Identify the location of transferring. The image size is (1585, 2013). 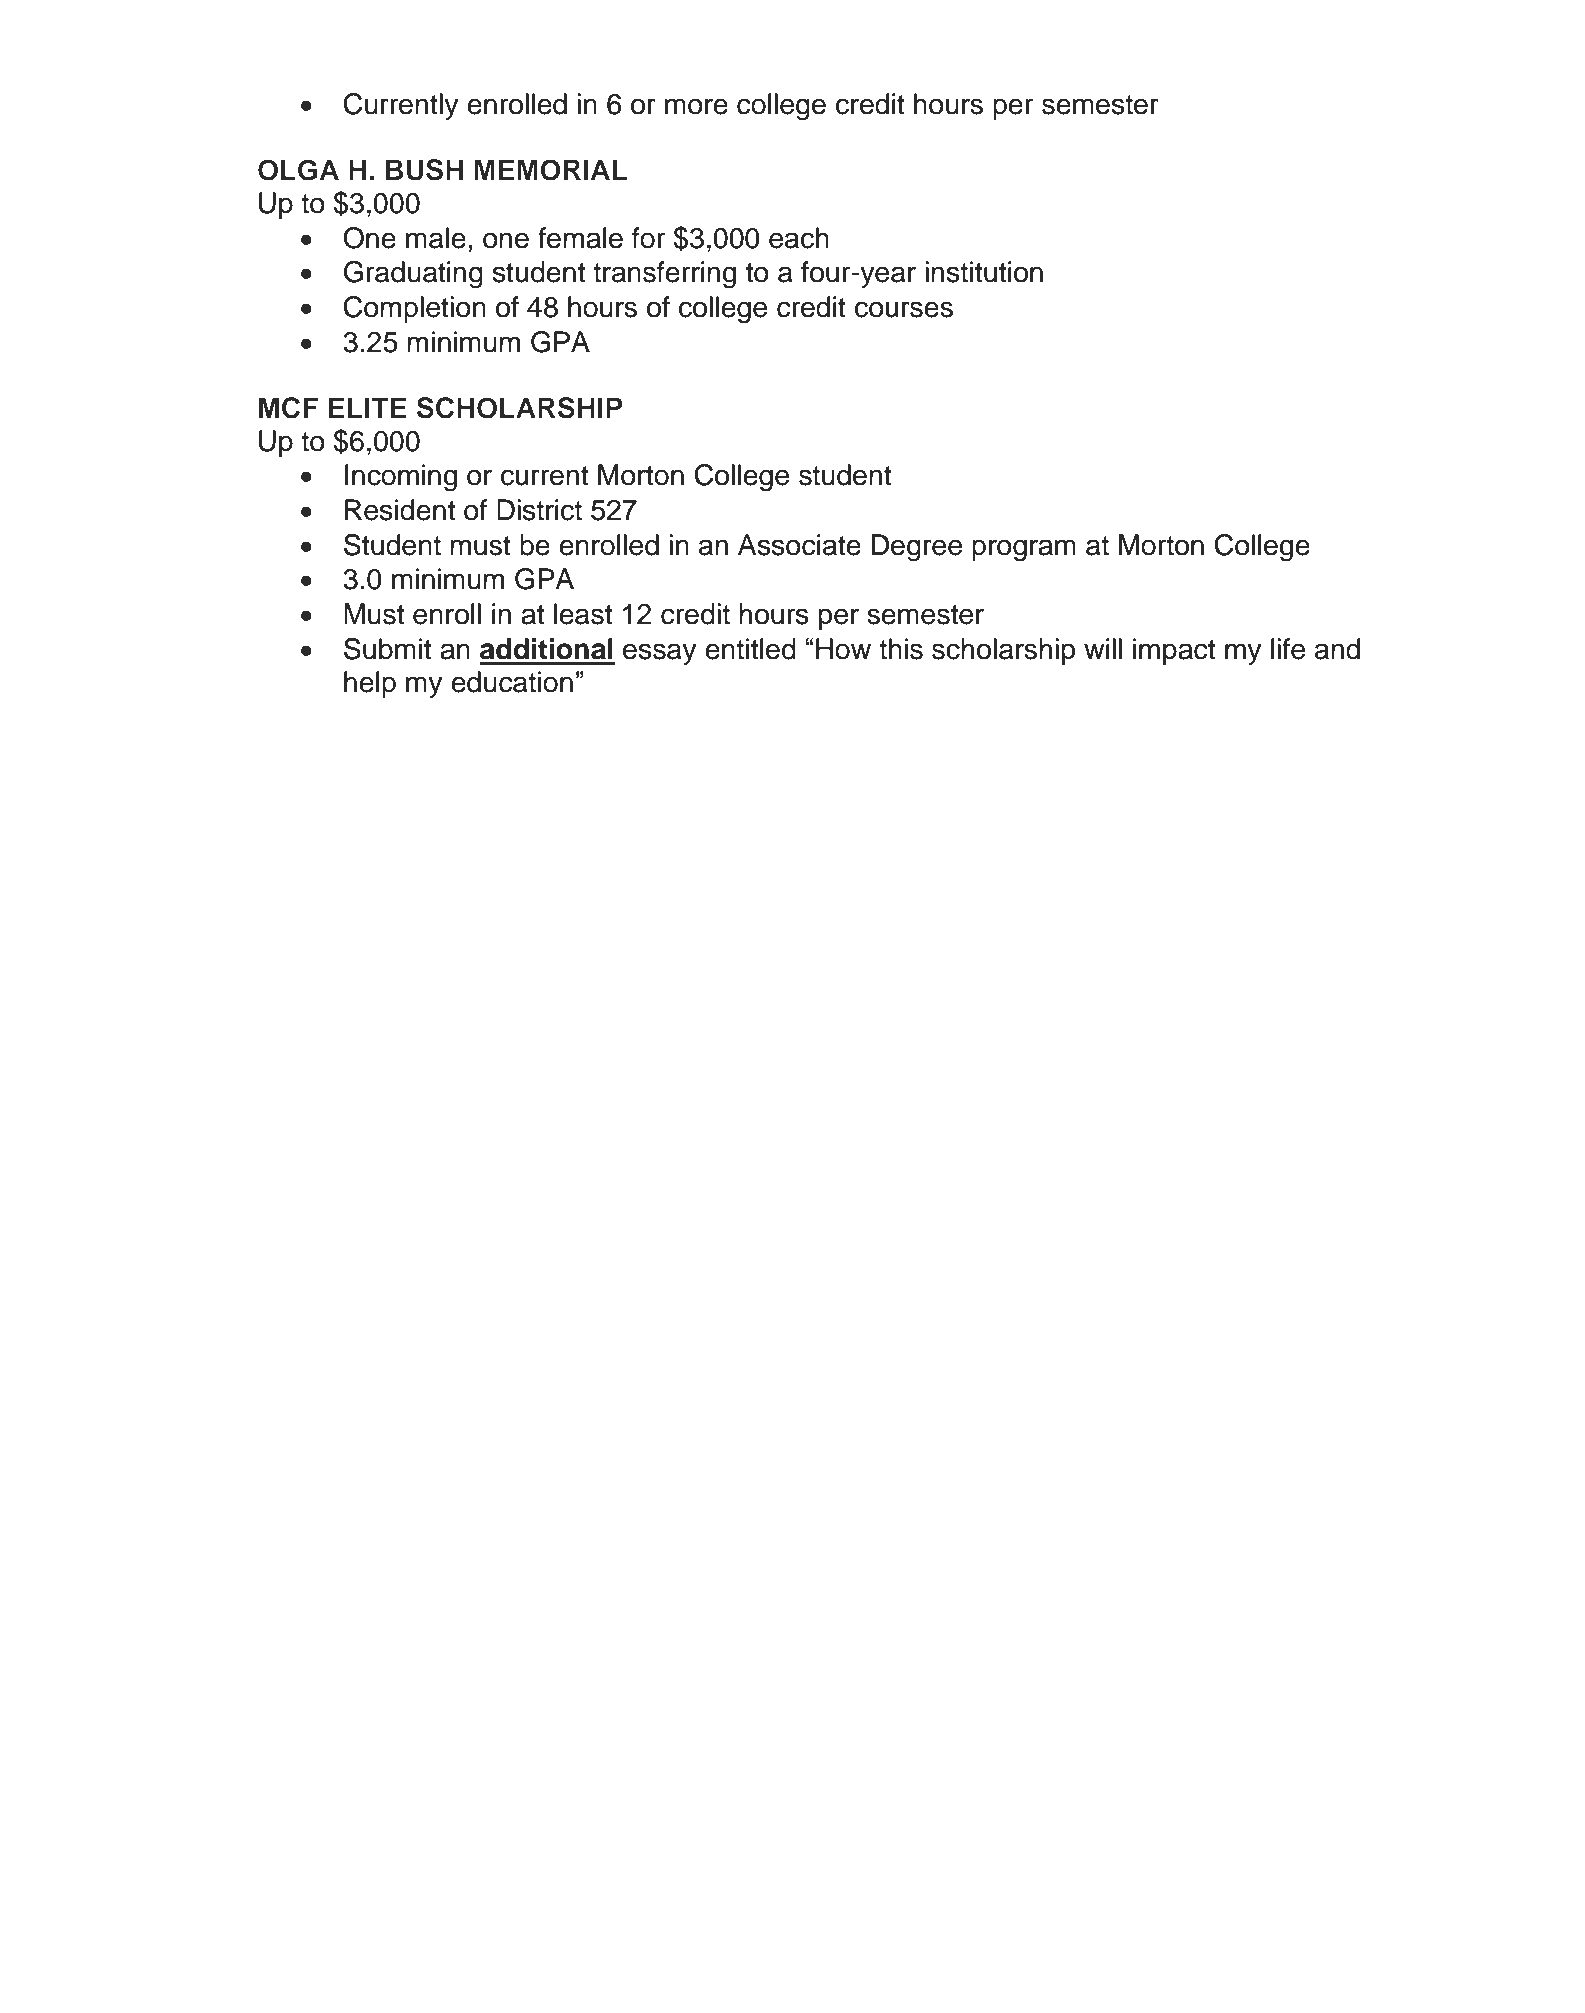
(664, 275).
